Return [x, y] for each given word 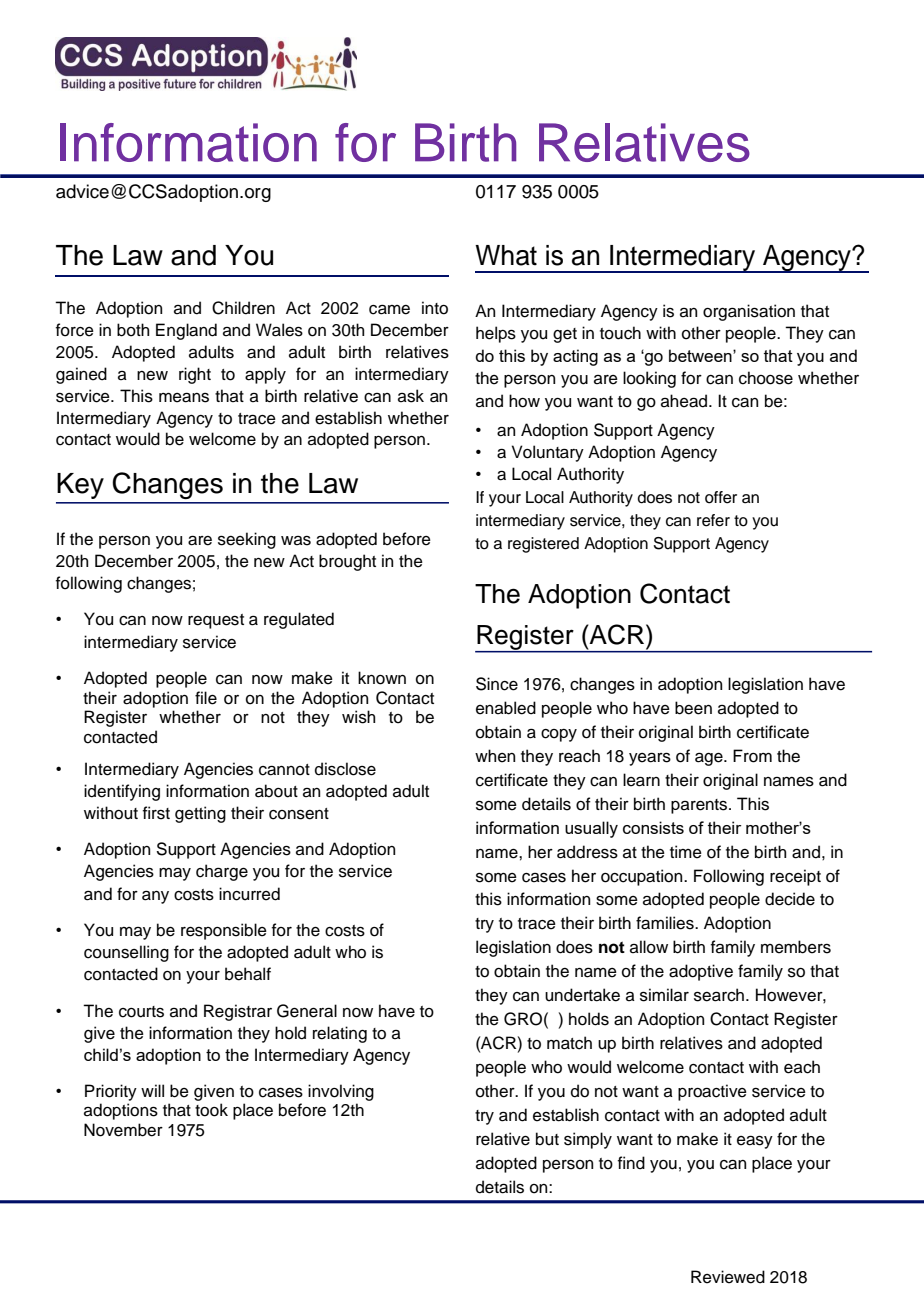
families [666, 923]
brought [347, 562]
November [123, 1130]
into [435, 308]
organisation [749, 312]
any [155, 897]
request [216, 621]
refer [713, 520]
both [133, 330]
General [307, 1011]
